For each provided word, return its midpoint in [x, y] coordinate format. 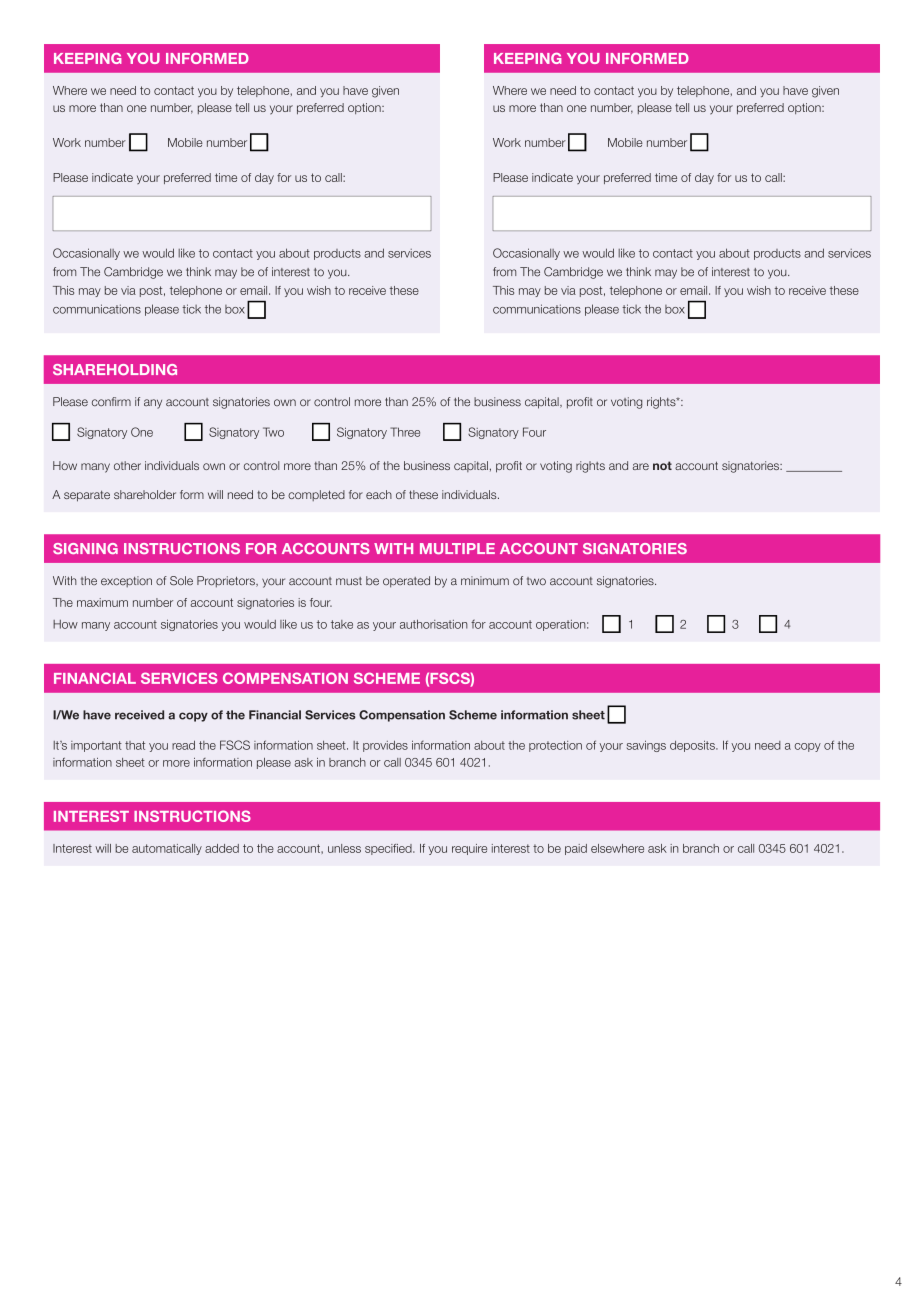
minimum [485, 580]
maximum [102, 602]
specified [389, 849]
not [662, 465]
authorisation [434, 624]
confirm [111, 401]
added [222, 848]
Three [405, 432]
